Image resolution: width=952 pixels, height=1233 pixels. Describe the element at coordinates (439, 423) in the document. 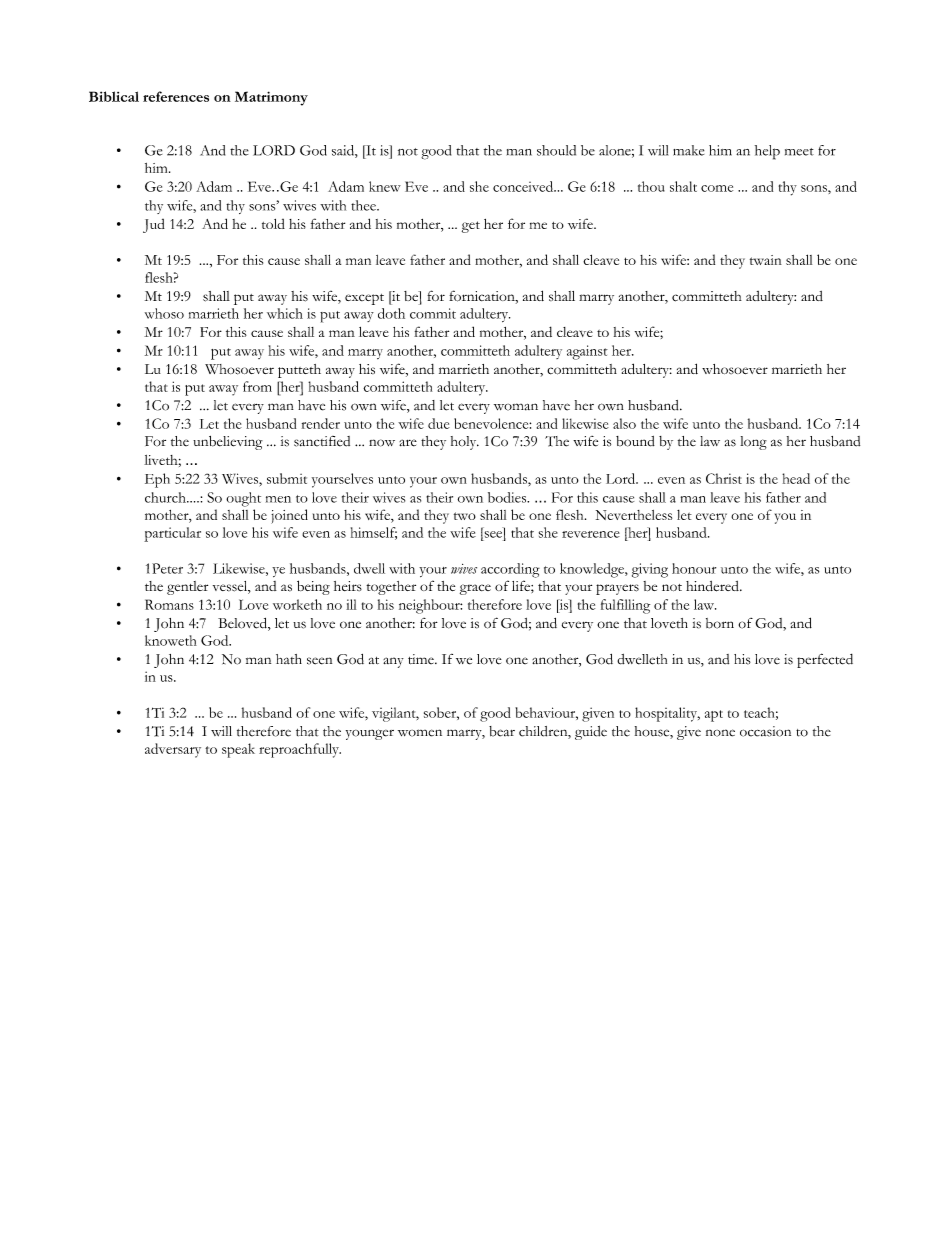

I see `due` at that location.
